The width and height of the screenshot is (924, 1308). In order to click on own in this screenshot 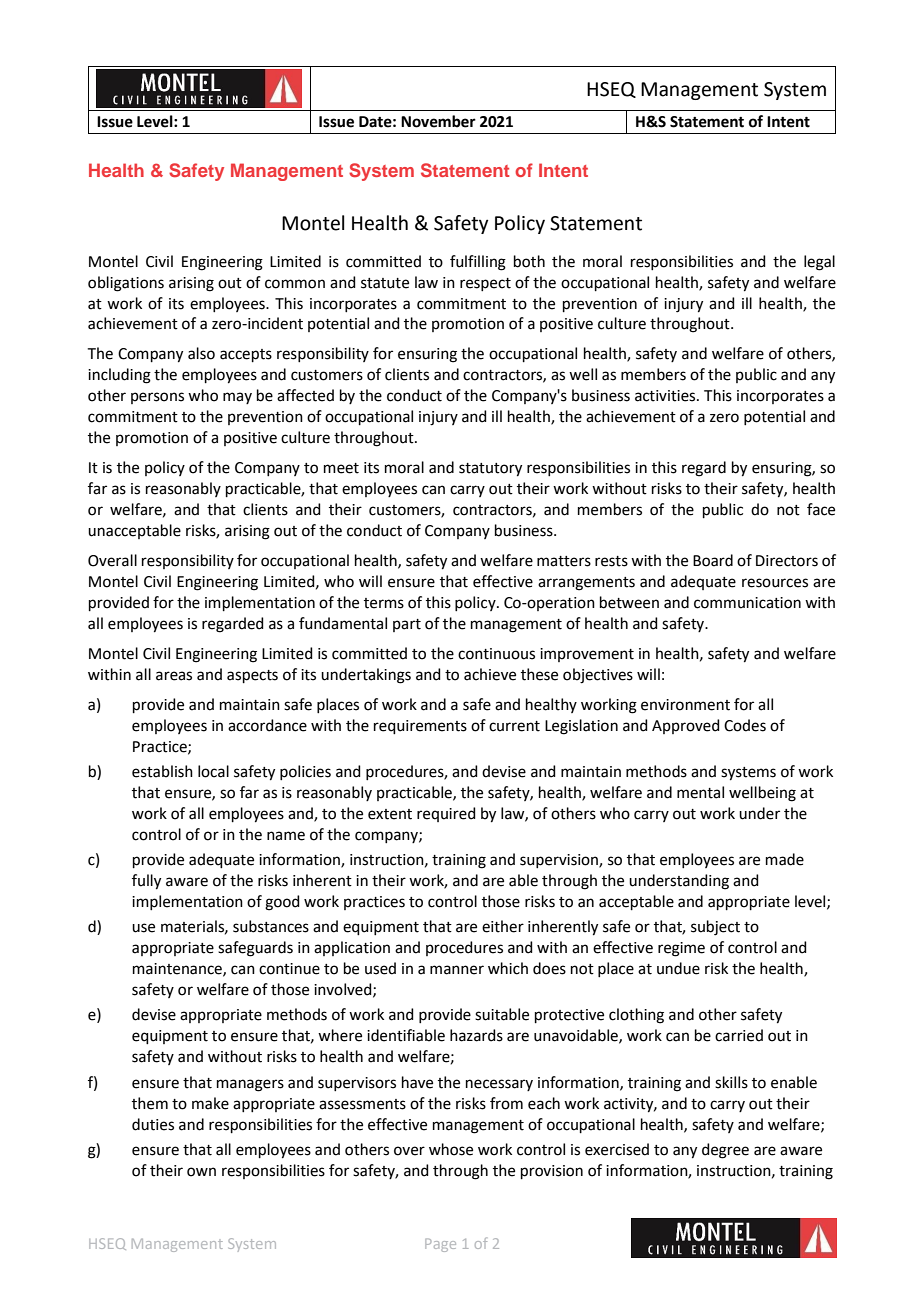, I will do `click(201, 1172)`.
